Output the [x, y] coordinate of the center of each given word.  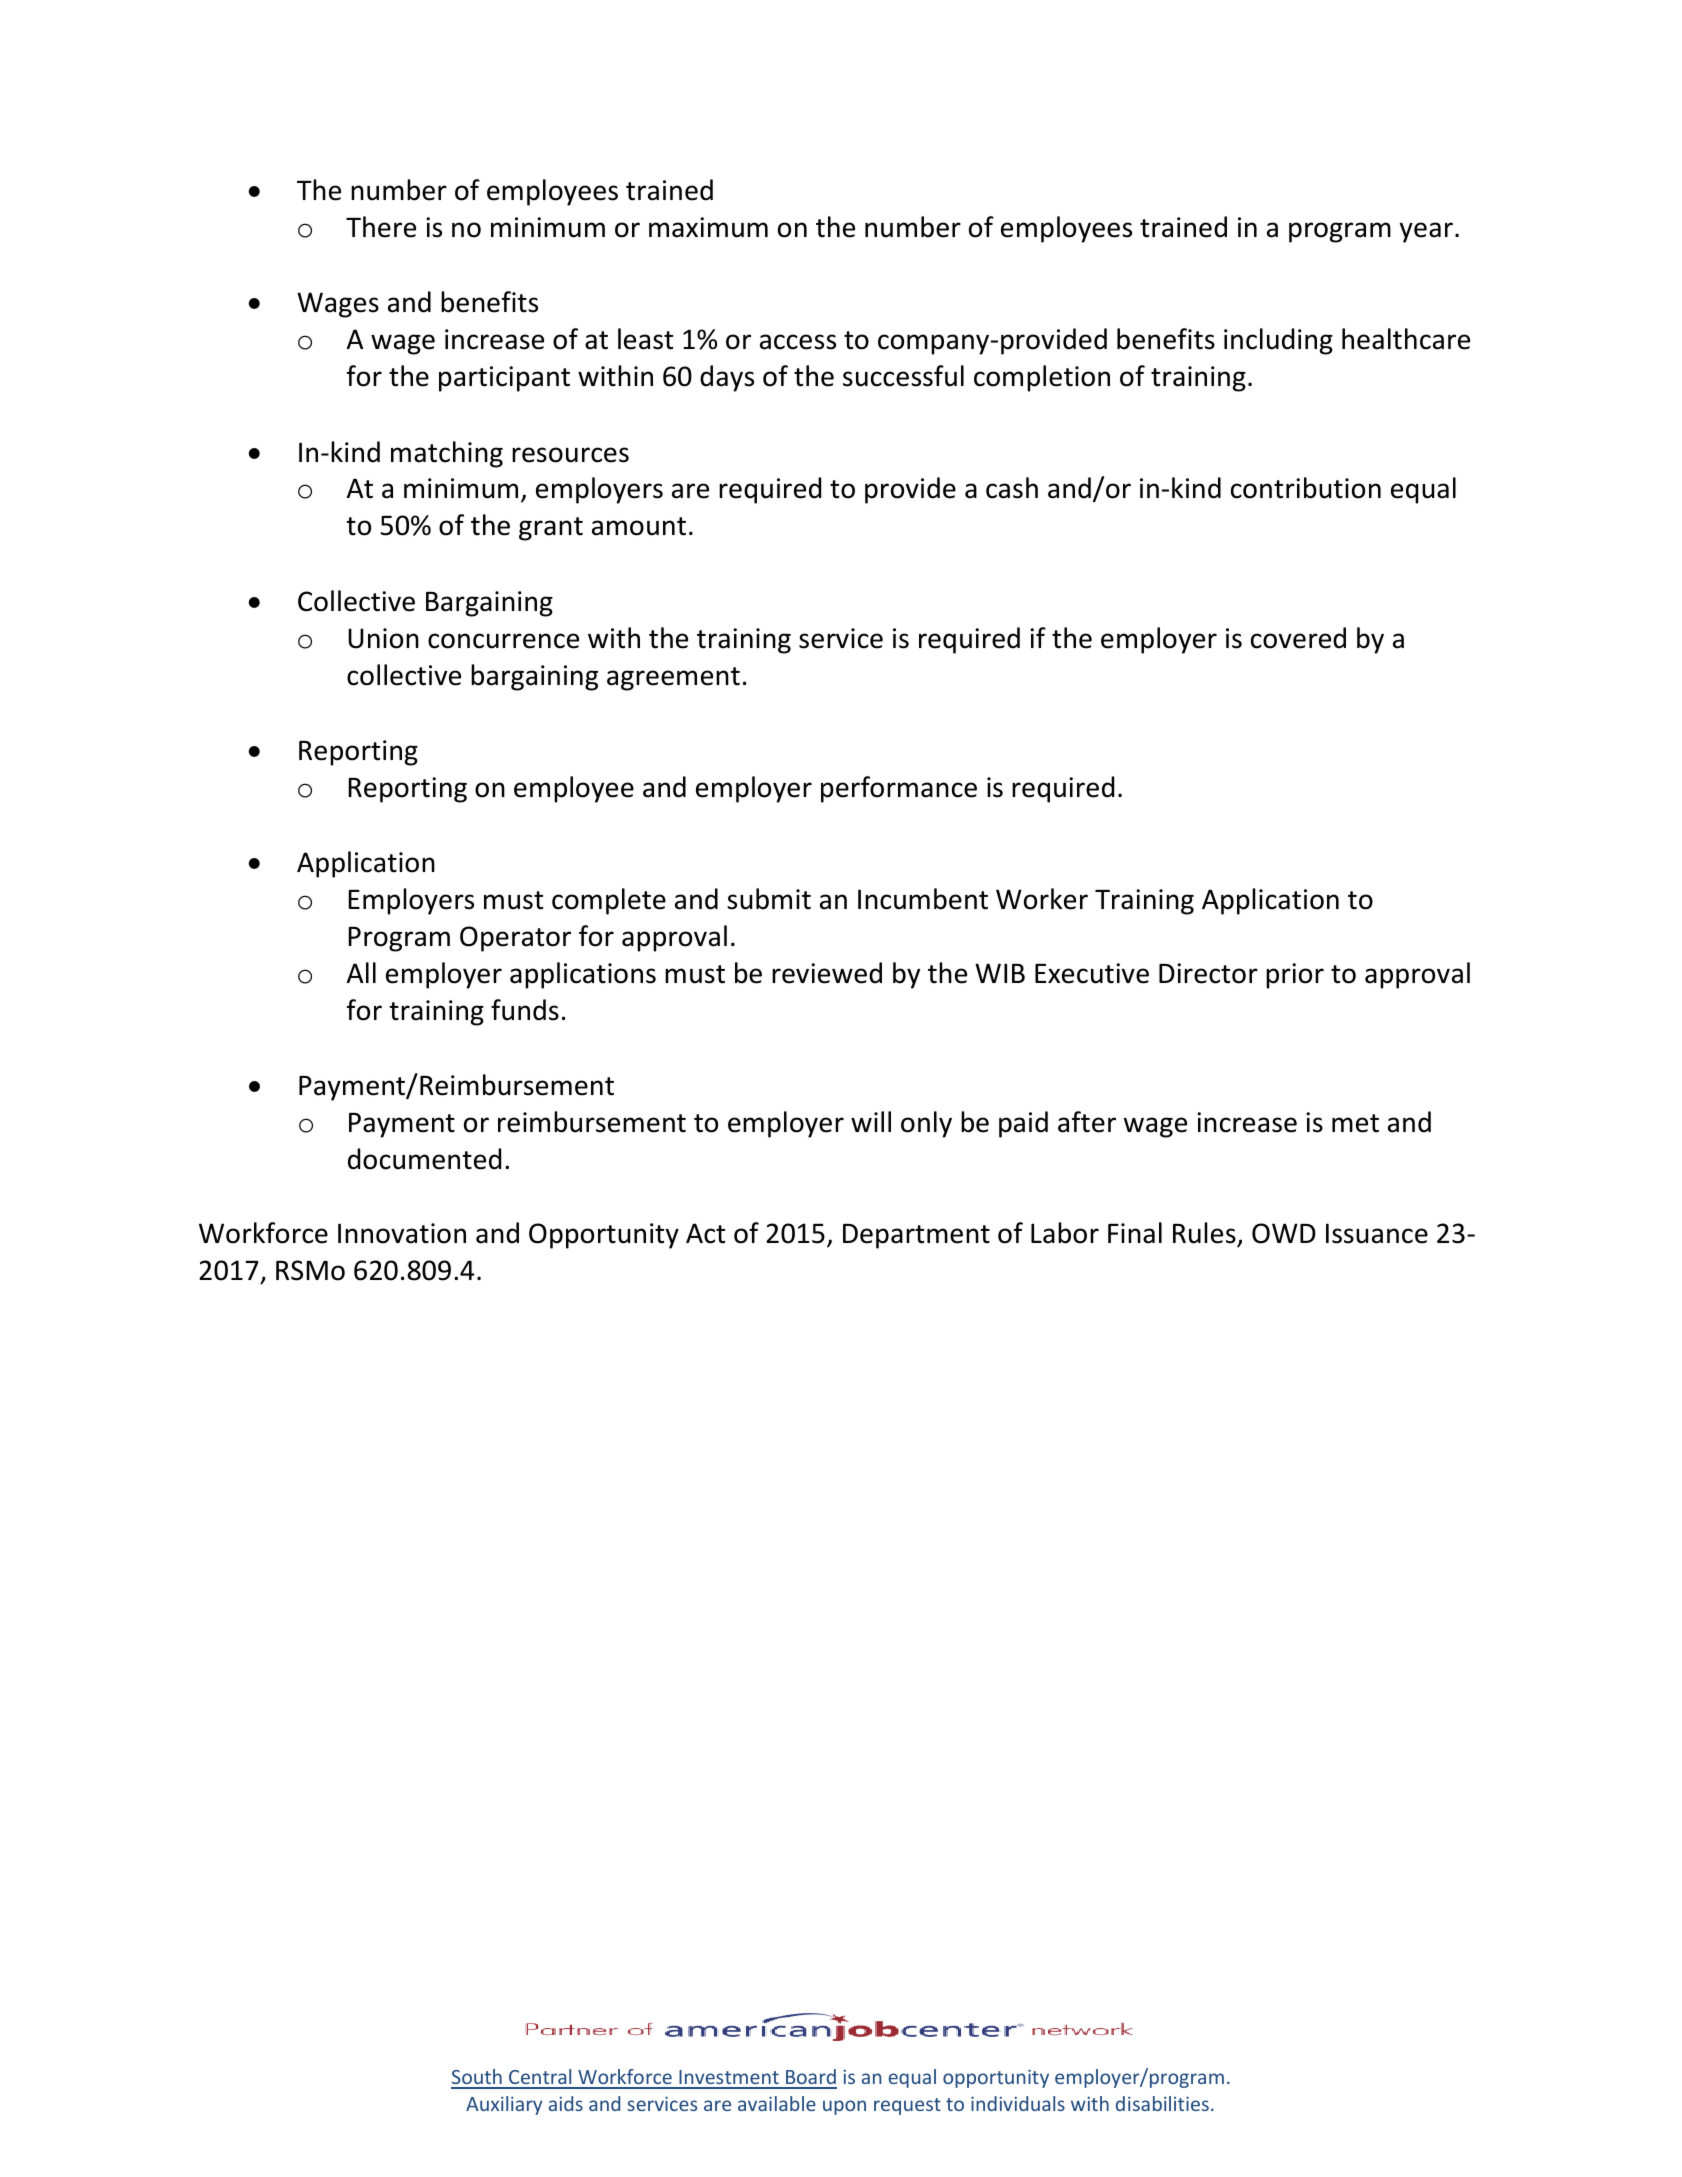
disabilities [1162, 2103]
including [1278, 341]
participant [504, 379]
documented [424, 1159]
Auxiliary [504, 2105]
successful [903, 376]
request [907, 2106]
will [871, 1121]
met [1355, 1123]
